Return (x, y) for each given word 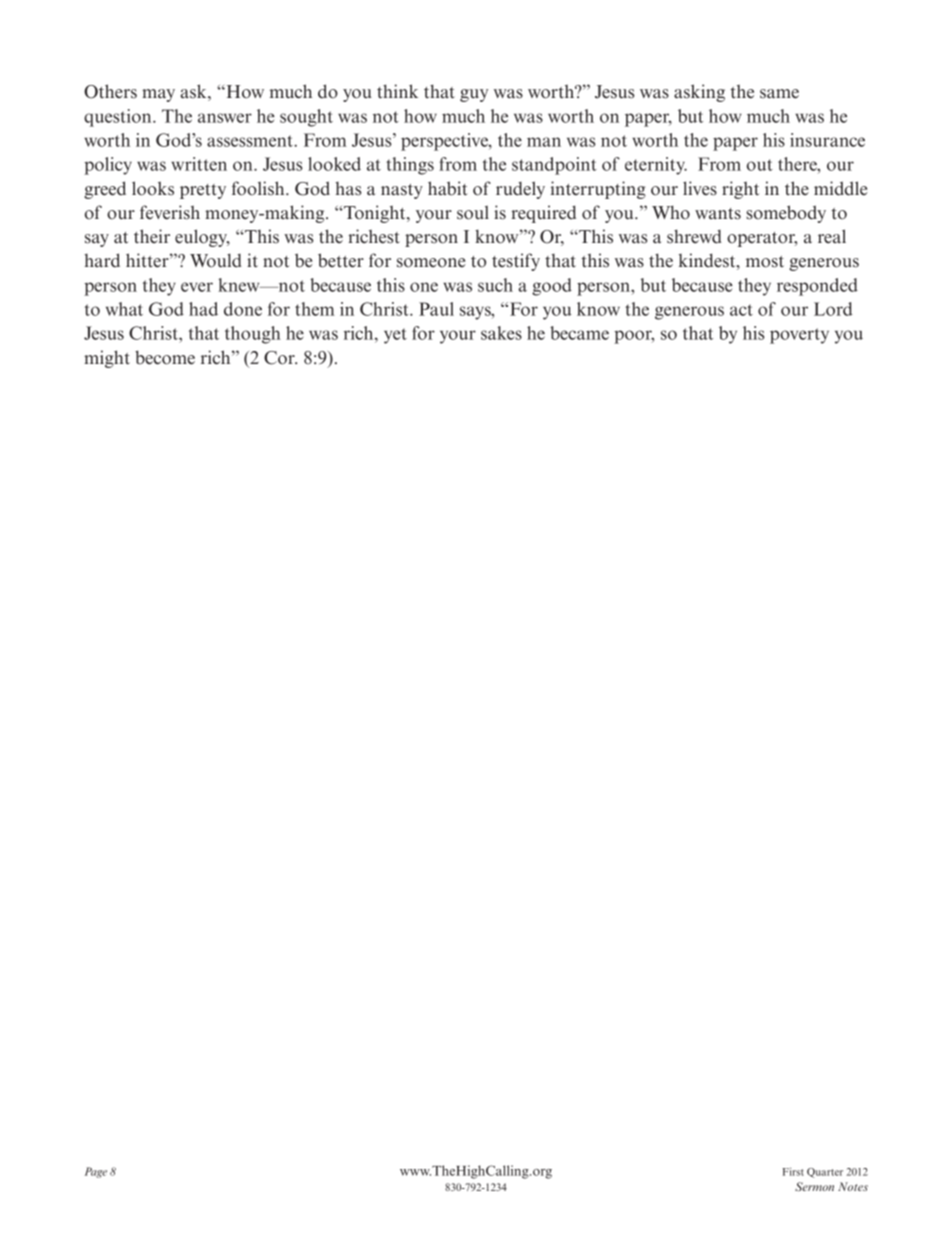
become (165, 357)
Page (96, 1172)
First (793, 1171)
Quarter (825, 1173)
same (779, 94)
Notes (853, 1186)
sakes (501, 333)
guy (474, 95)
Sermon (814, 1186)
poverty (799, 336)
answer (225, 118)
